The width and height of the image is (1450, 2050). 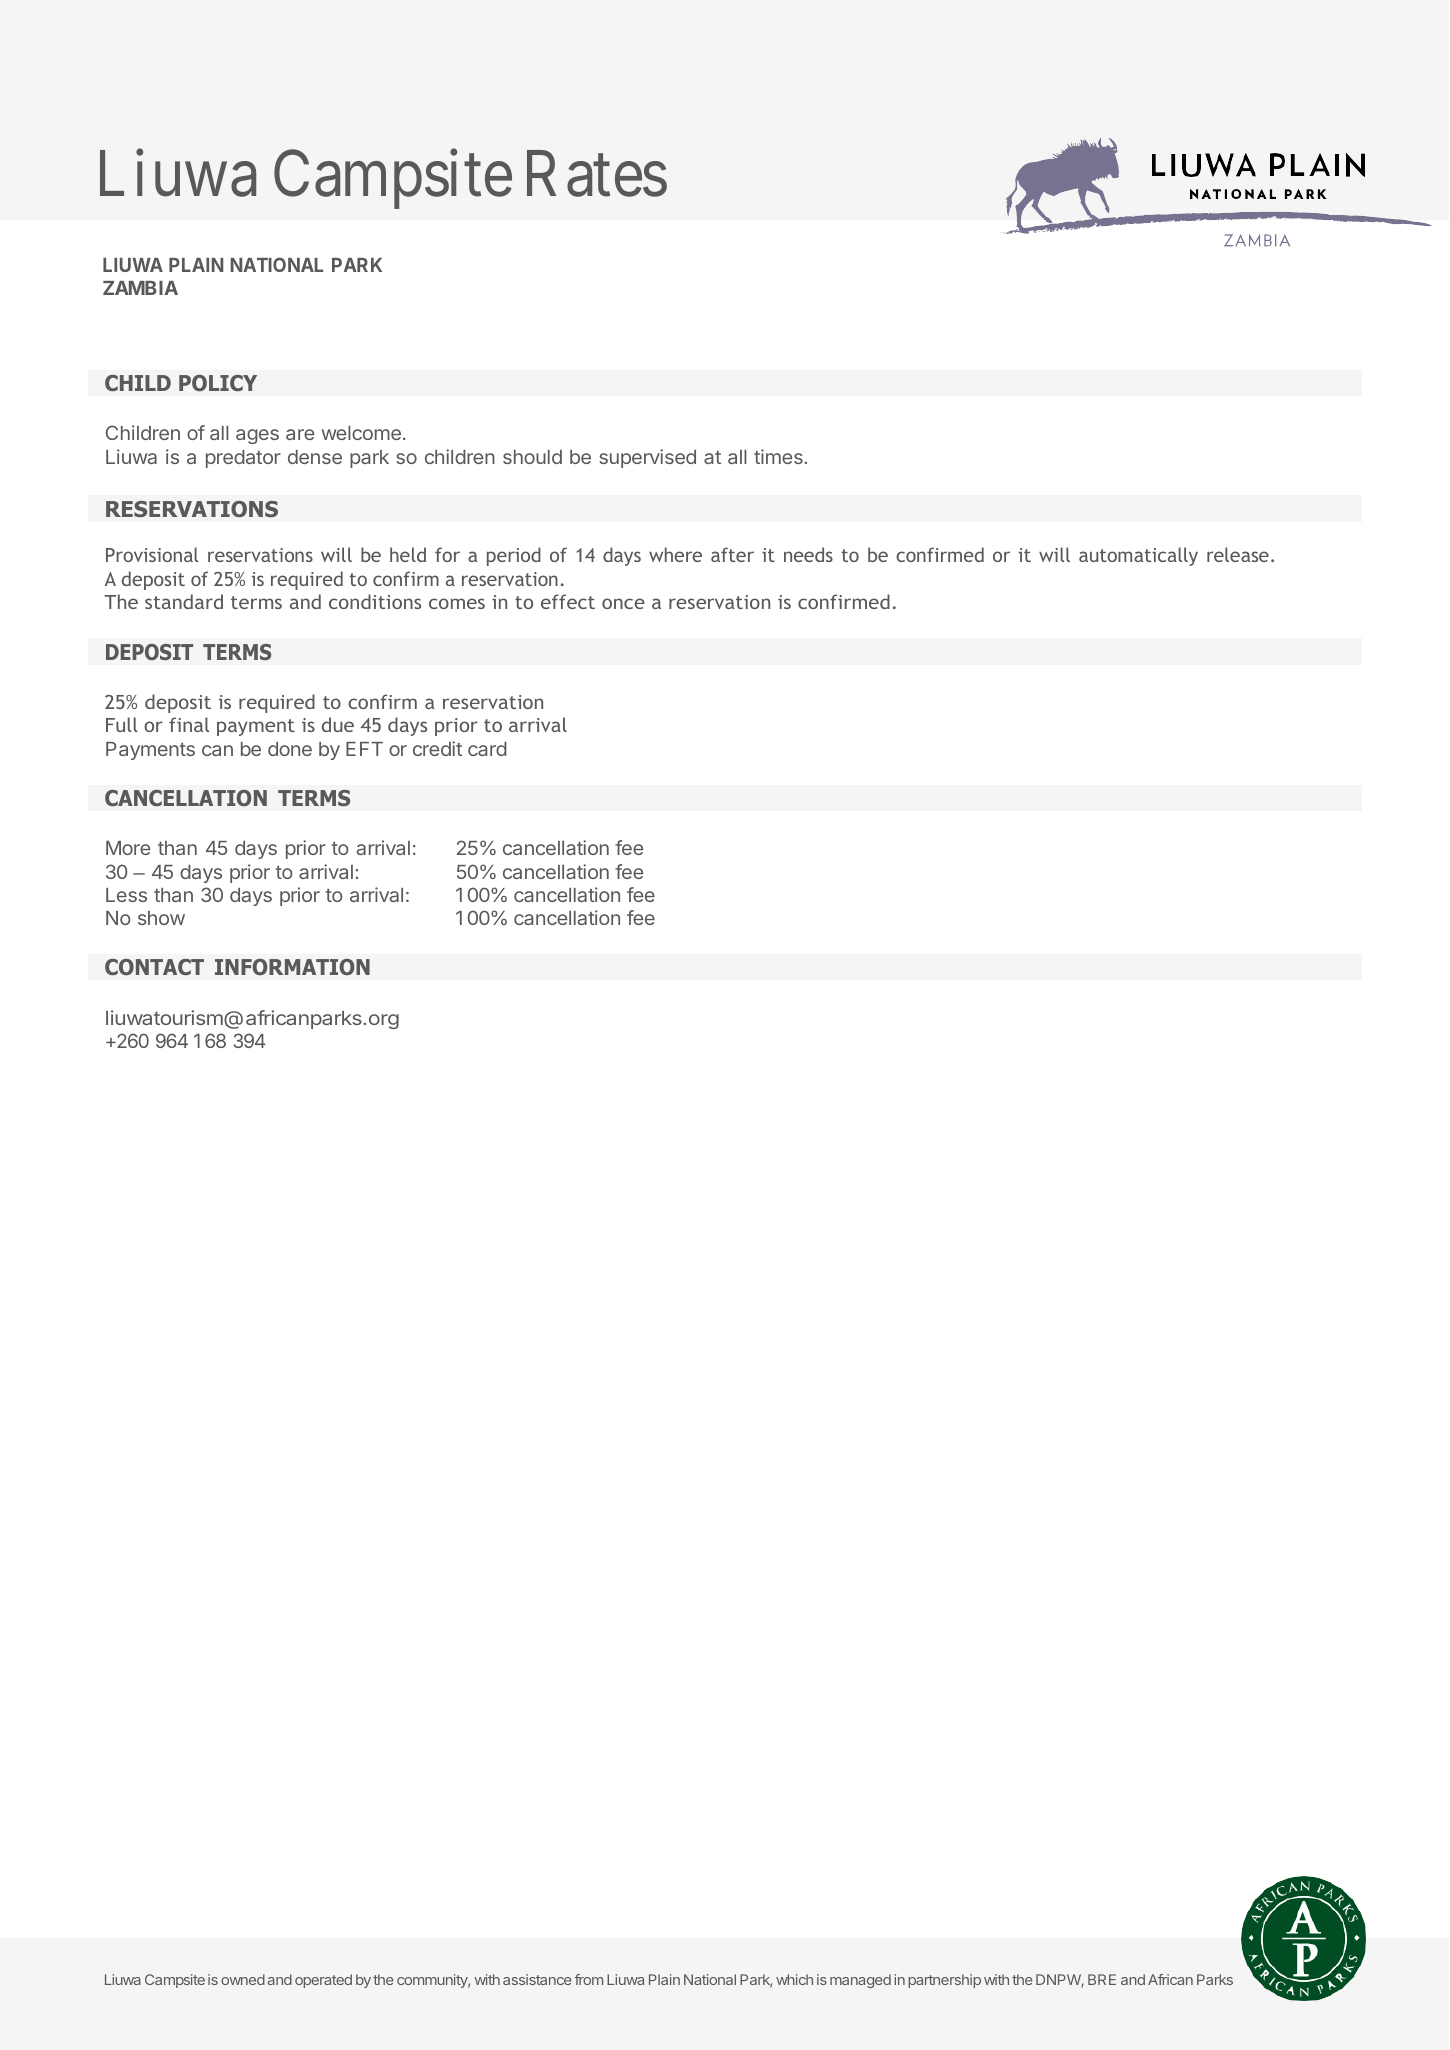 What do you see at coordinates (1238, 554) in the image?
I see `release` at bounding box center [1238, 554].
